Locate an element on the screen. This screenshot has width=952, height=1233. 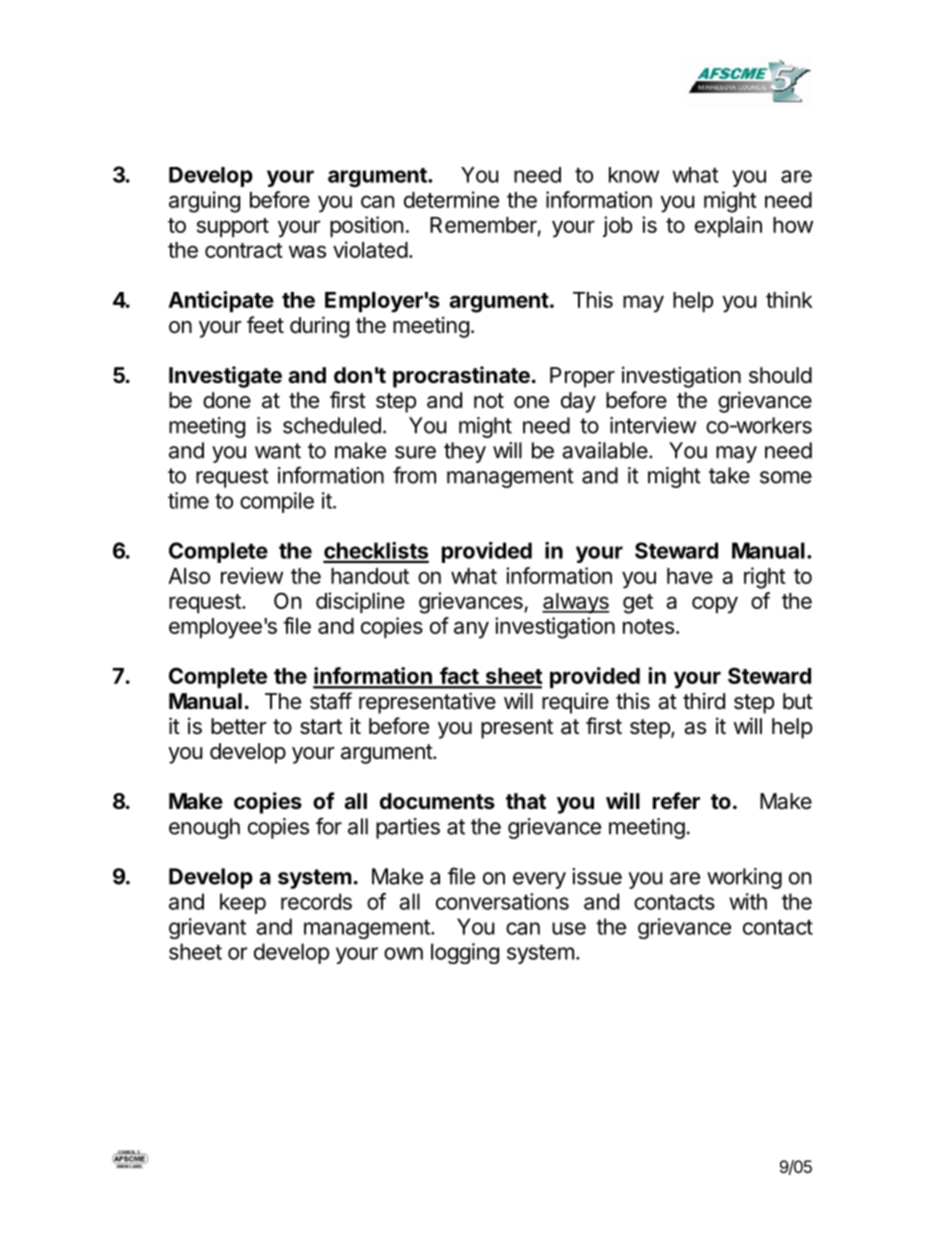
support is located at coordinates (233, 227).
